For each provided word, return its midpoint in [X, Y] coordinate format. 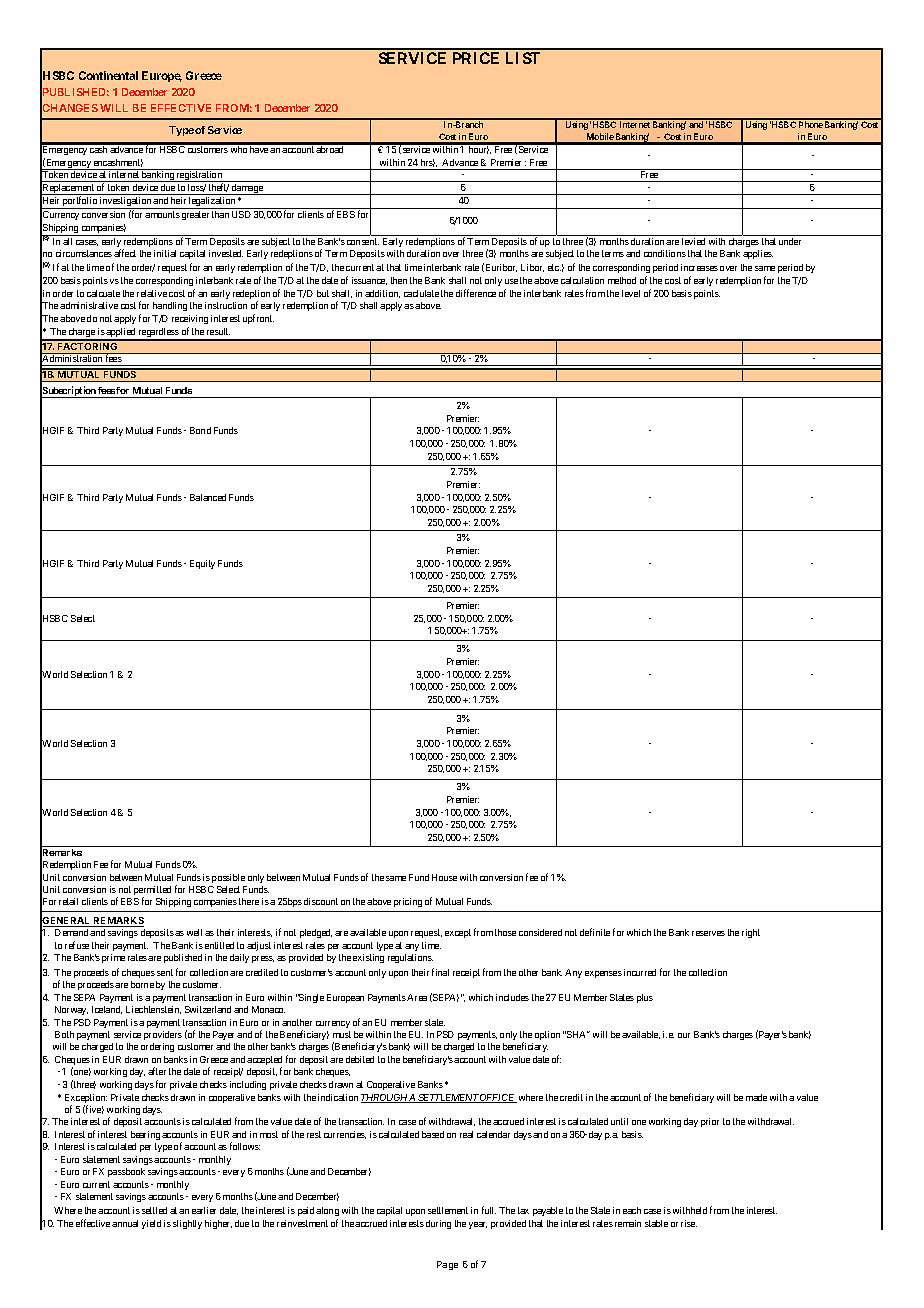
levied [693, 241]
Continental [108, 75]
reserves [708, 933]
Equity [202, 564]
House [444, 877]
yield [151, 1224]
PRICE [476, 58]
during [438, 1224]
